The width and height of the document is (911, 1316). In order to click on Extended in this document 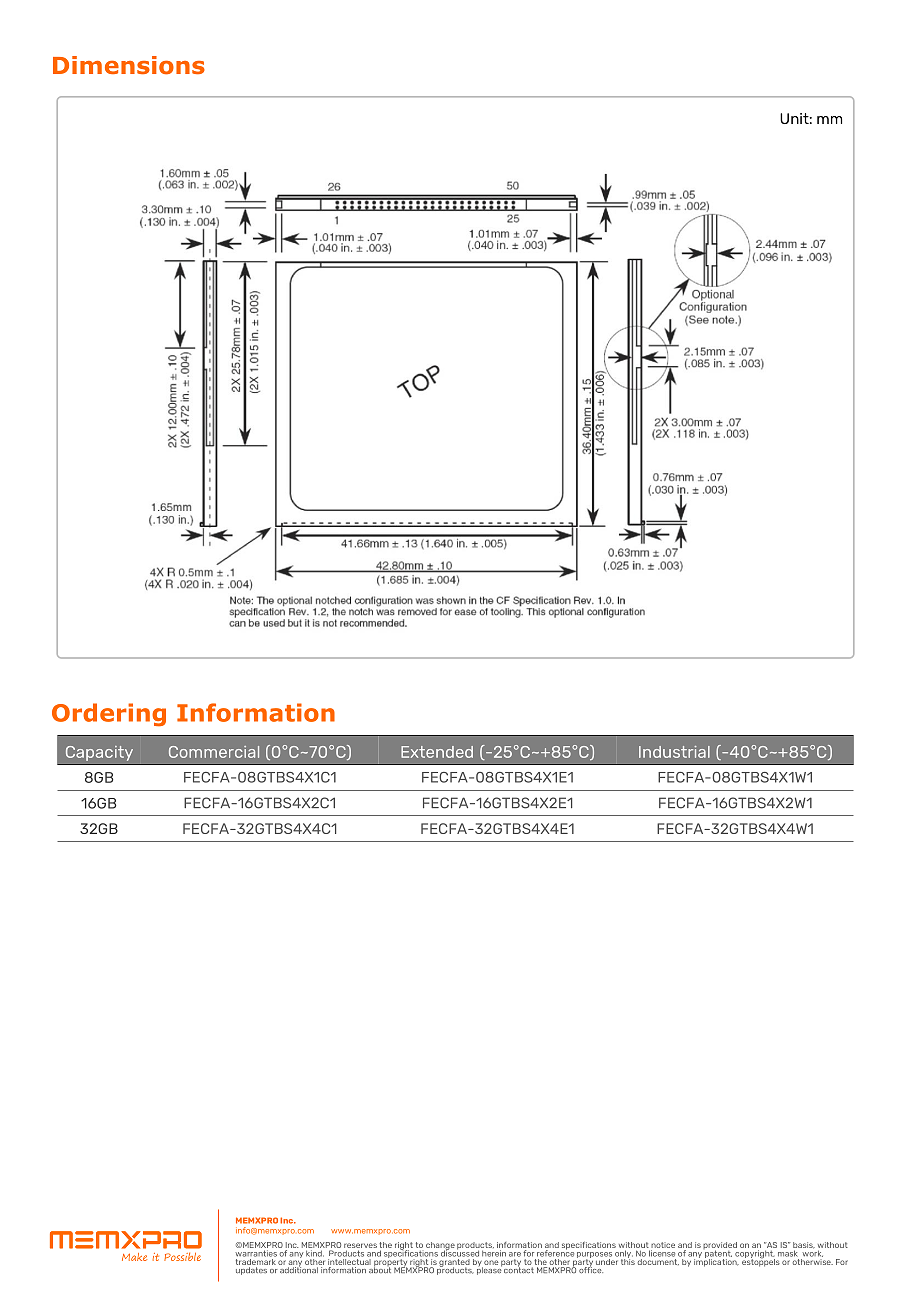, I will do `click(437, 752)`.
